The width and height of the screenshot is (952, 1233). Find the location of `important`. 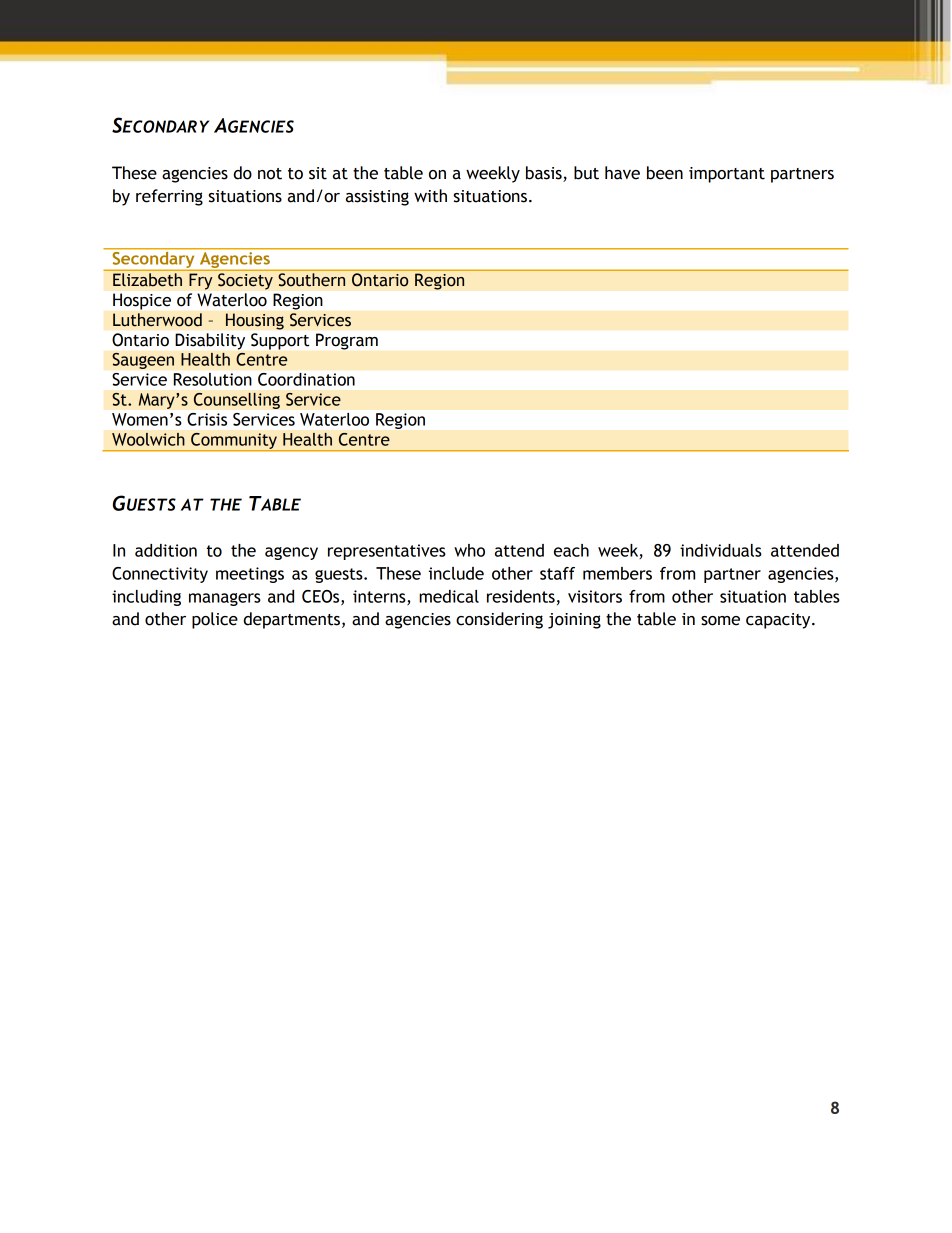

important is located at coordinates (727, 175).
